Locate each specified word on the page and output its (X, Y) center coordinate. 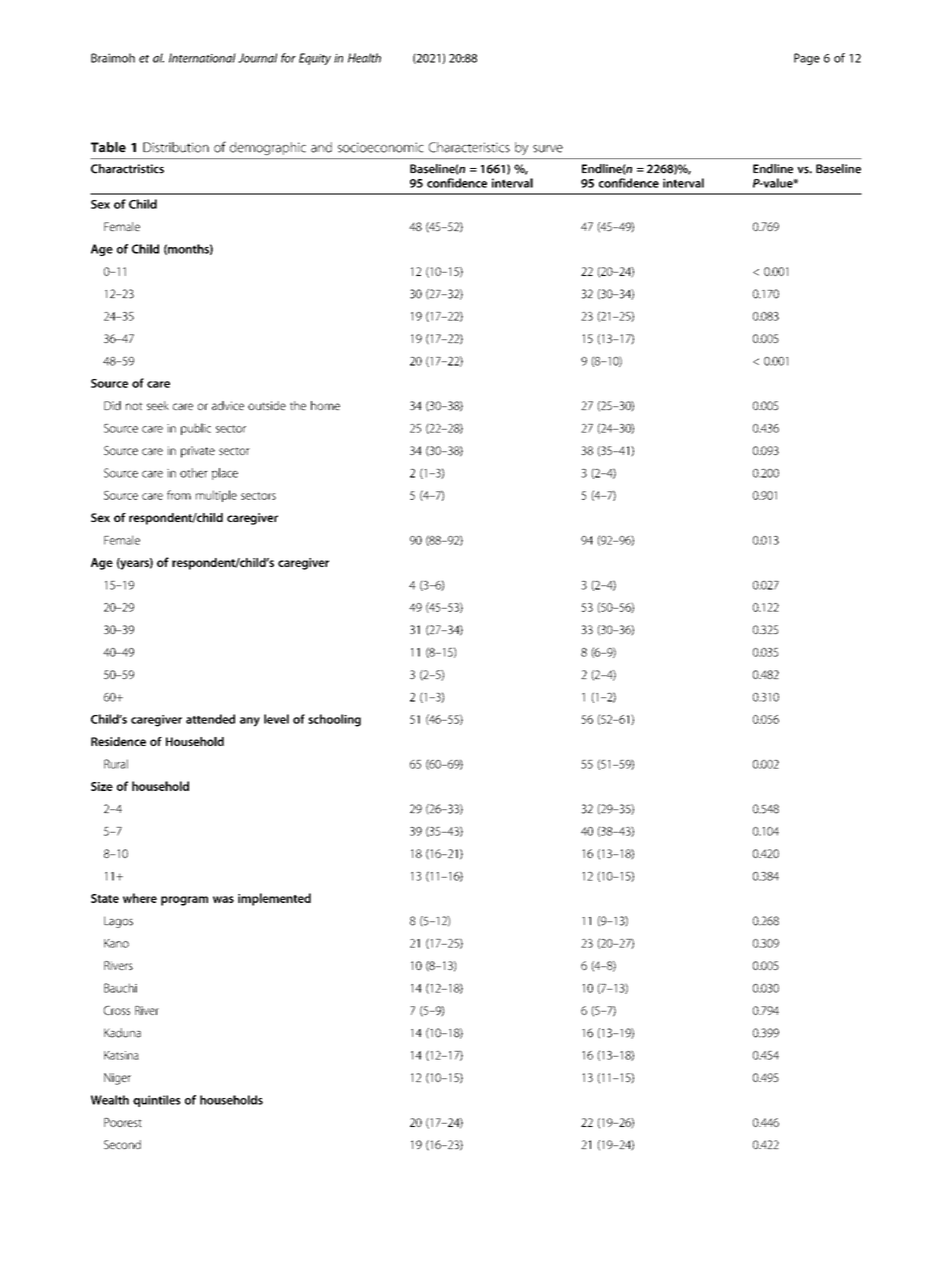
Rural (116, 764)
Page (807, 59)
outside (267, 405)
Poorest (123, 1122)
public (196, 429)
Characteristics (469, 147)
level (276, 719)
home (325, 405)
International (202, 58)
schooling (334, 720)
